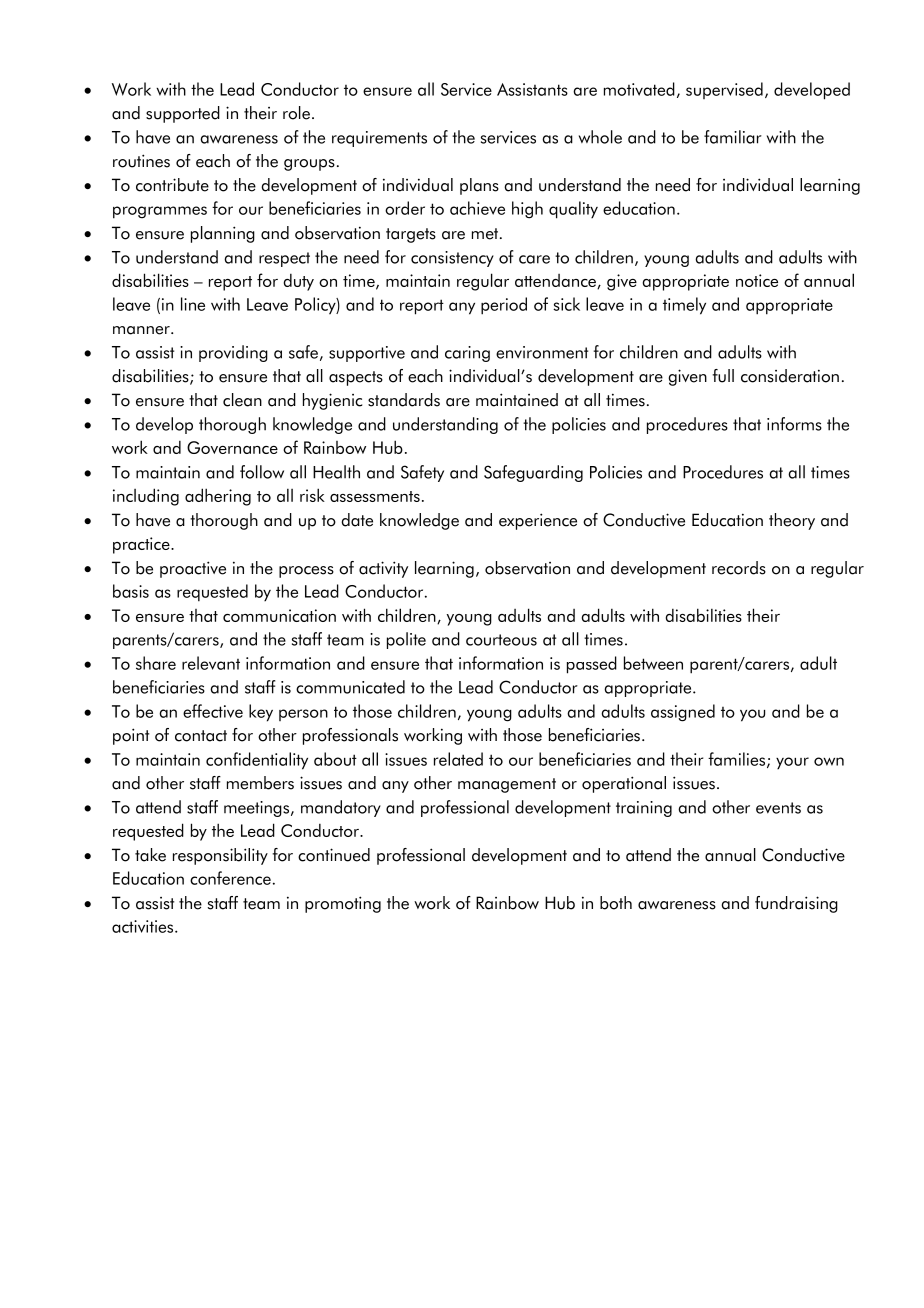 This image has width=924, height=1308. I want to click on familiar, so click(733, 137).
